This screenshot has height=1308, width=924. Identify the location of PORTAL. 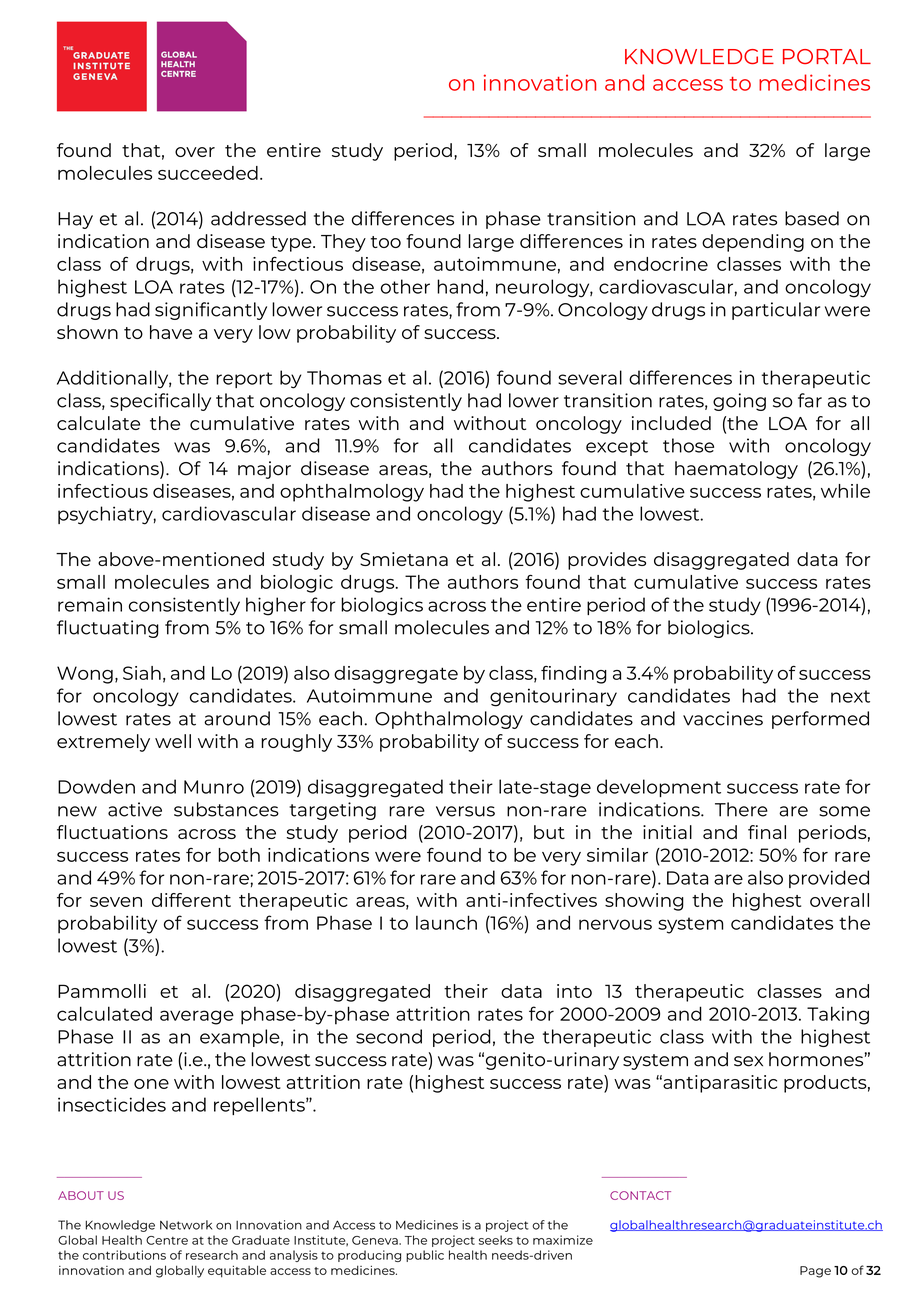
(827, 56).
